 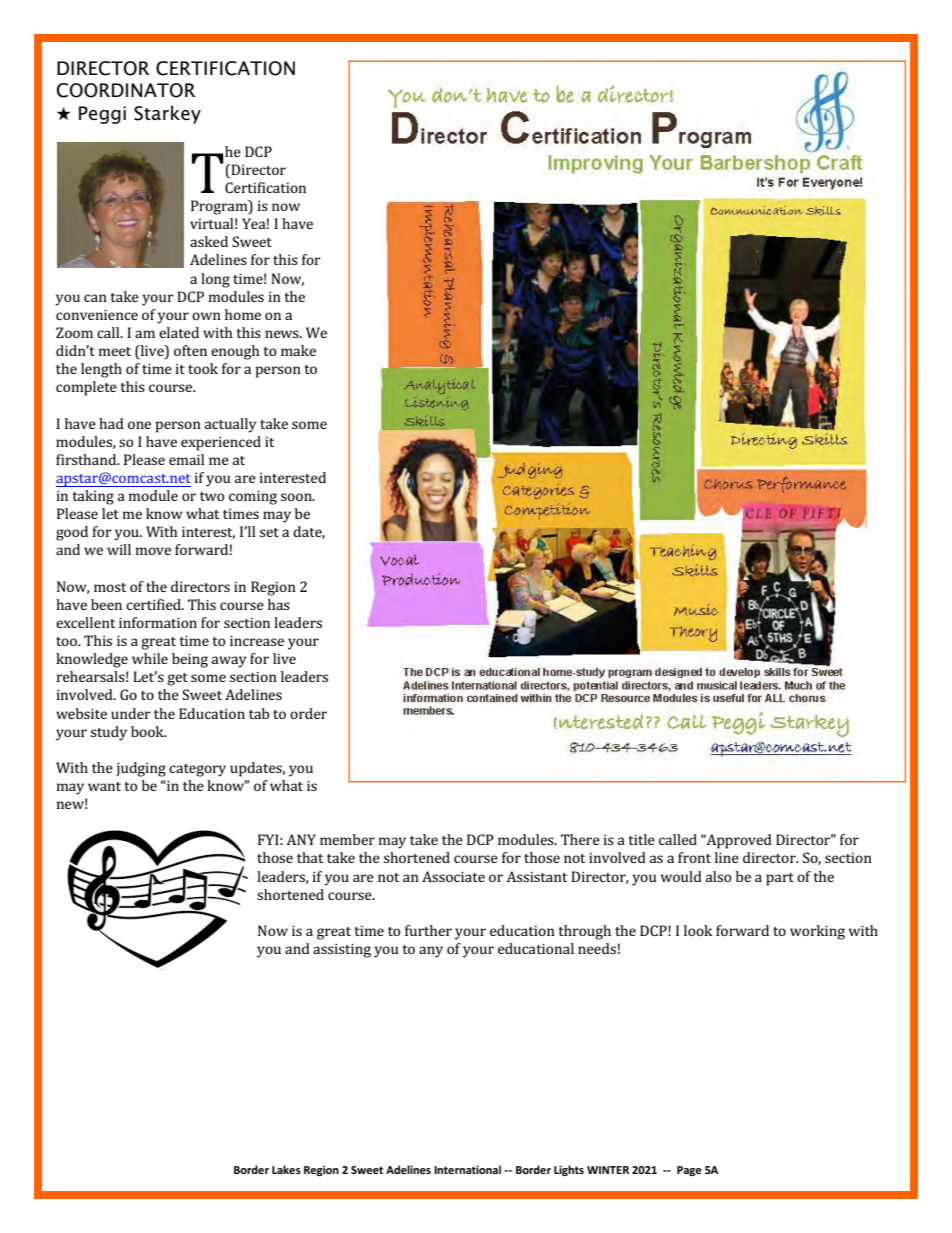 What do you see at coordinates (141, 769) in the screenshot?
I see `judging` at bounding box center [141, 769].
